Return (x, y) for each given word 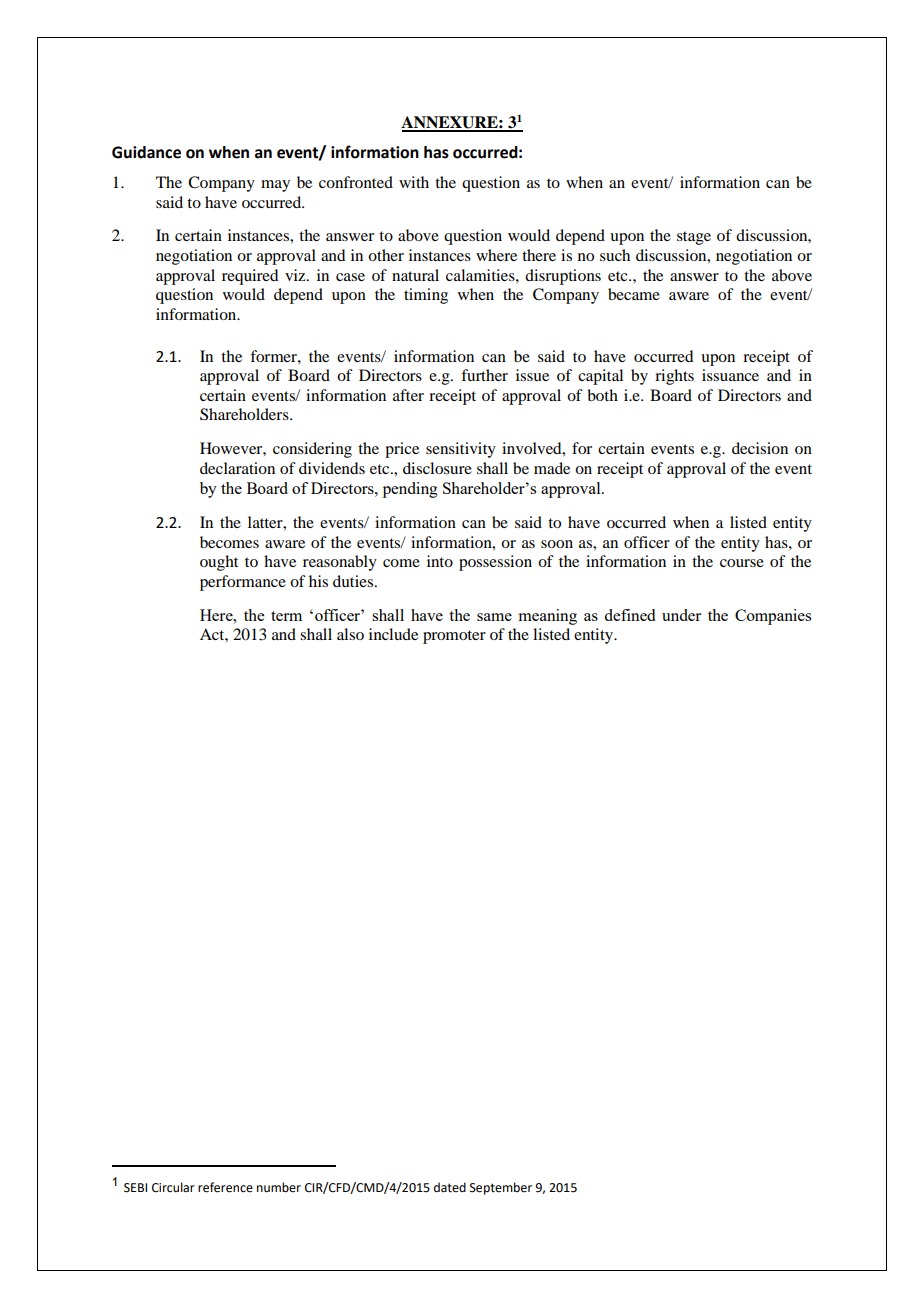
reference (225, 1187)
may (275, 186)
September (501, 1188)
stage (694, 238)
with (414, 182)
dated (450, 1187)
